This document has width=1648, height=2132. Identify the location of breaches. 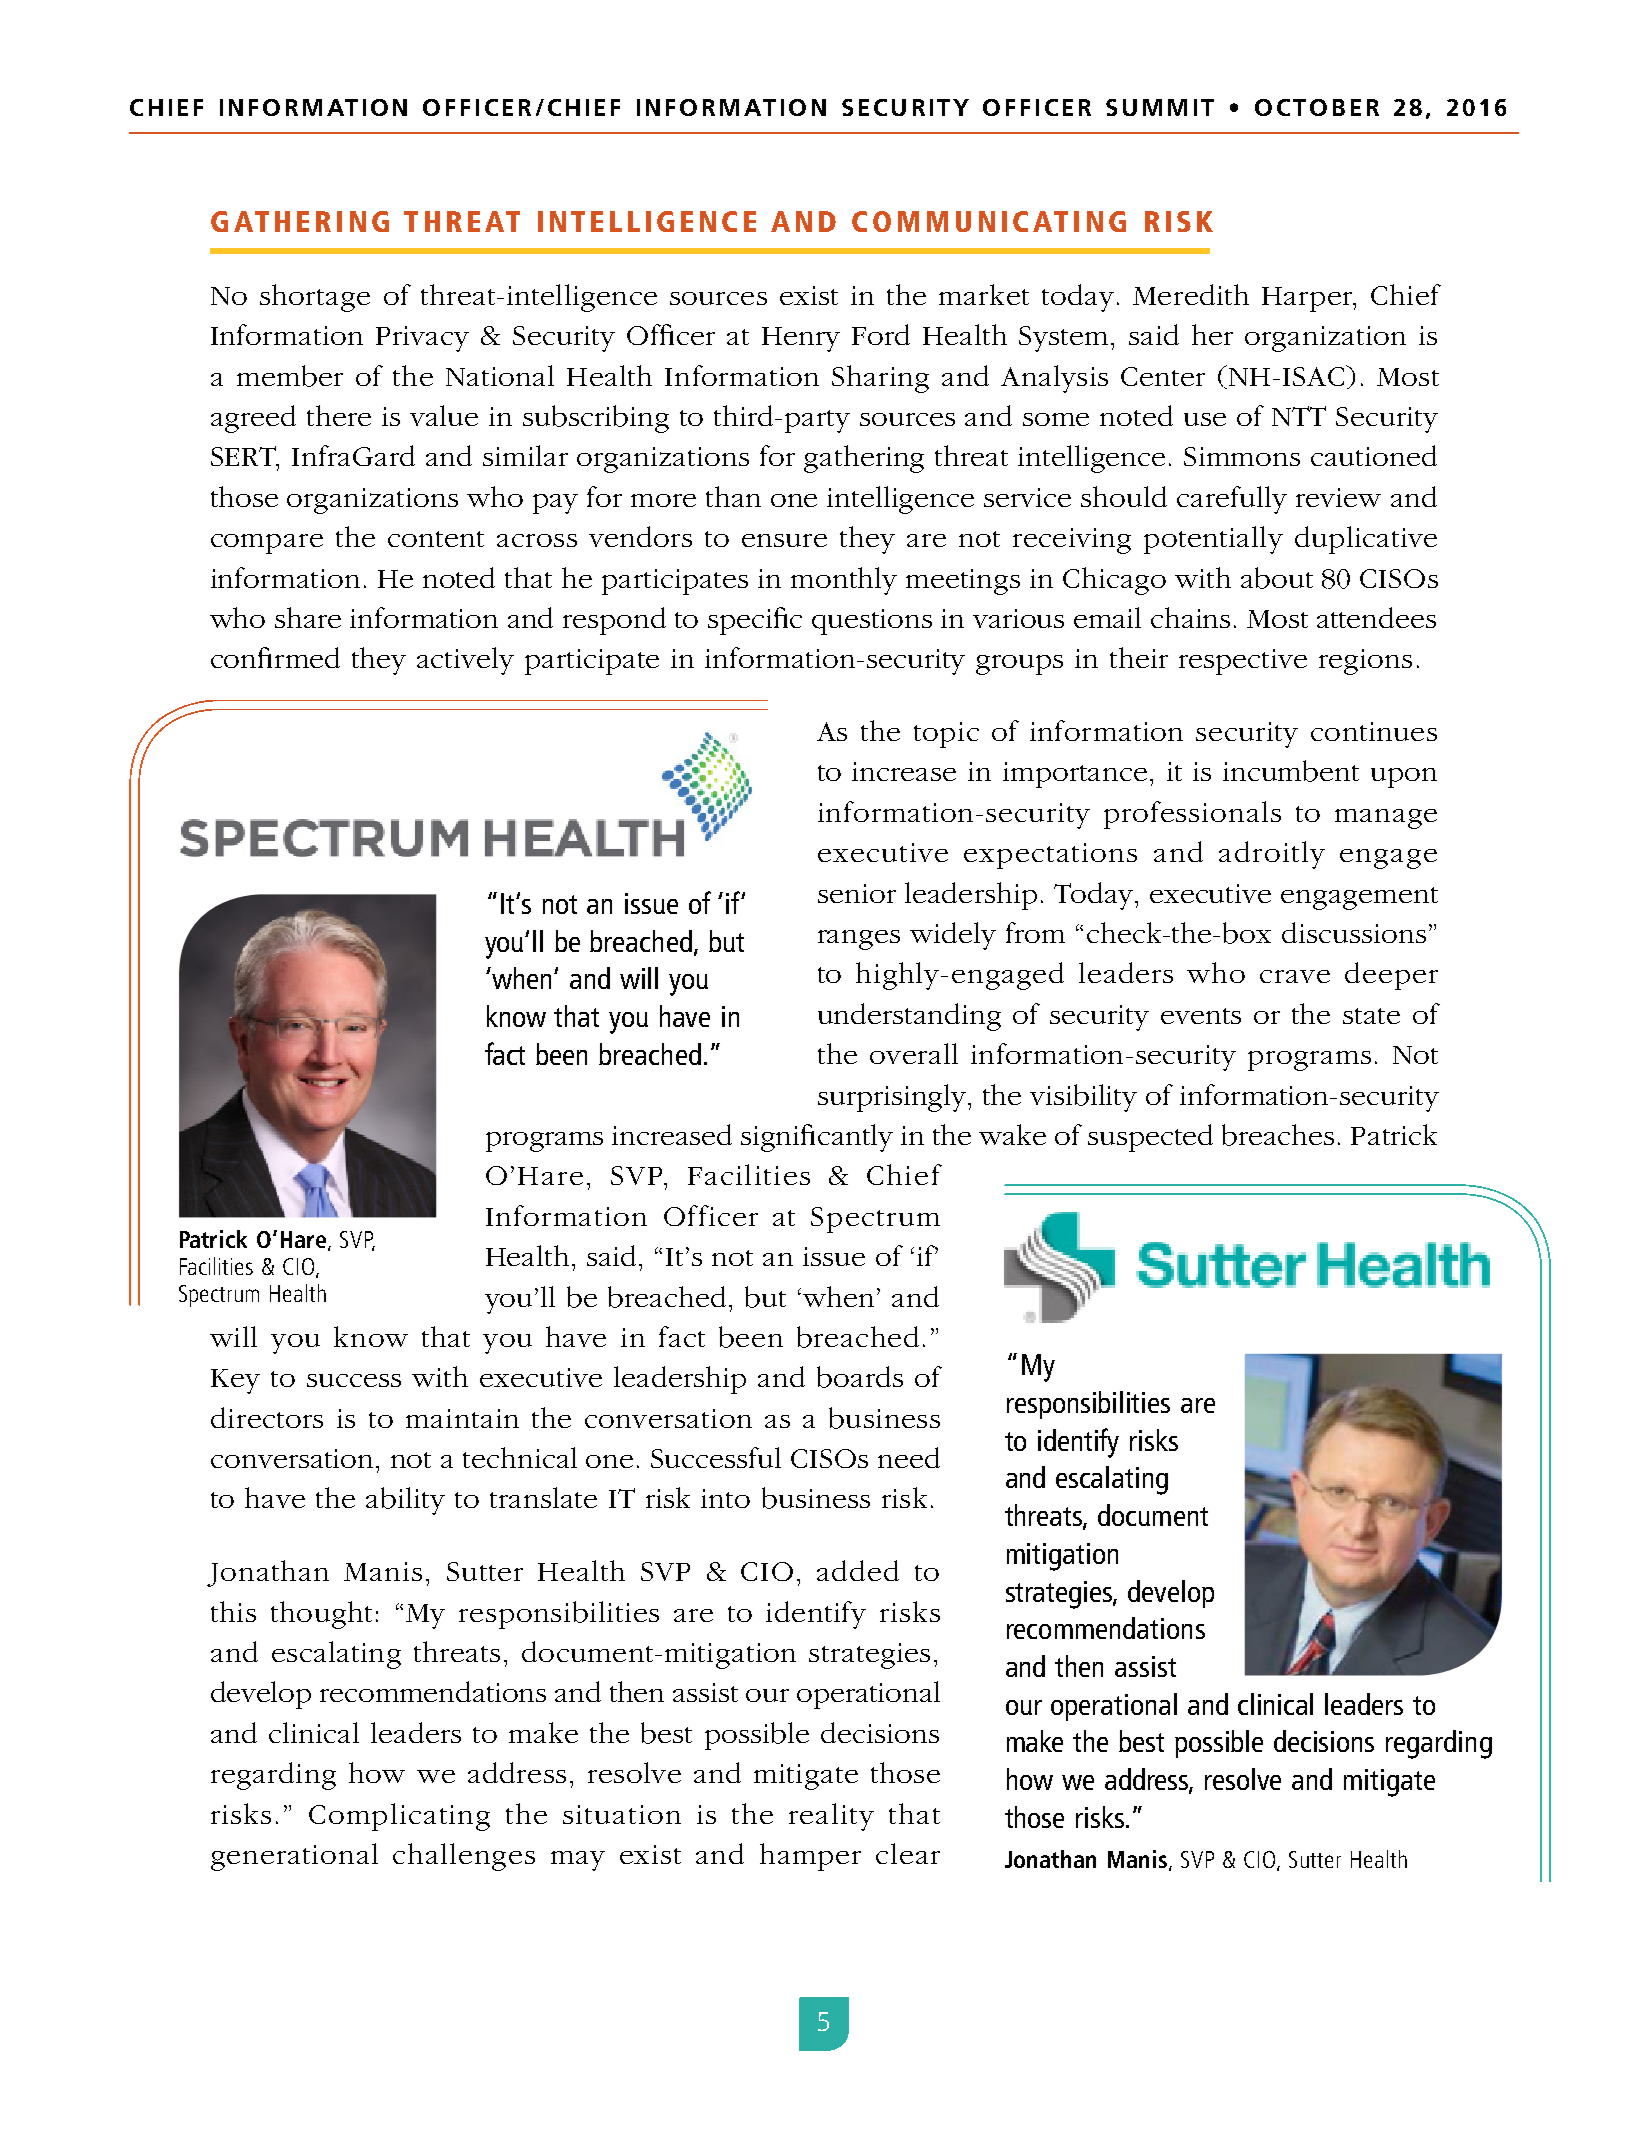
(1278, 1135).
